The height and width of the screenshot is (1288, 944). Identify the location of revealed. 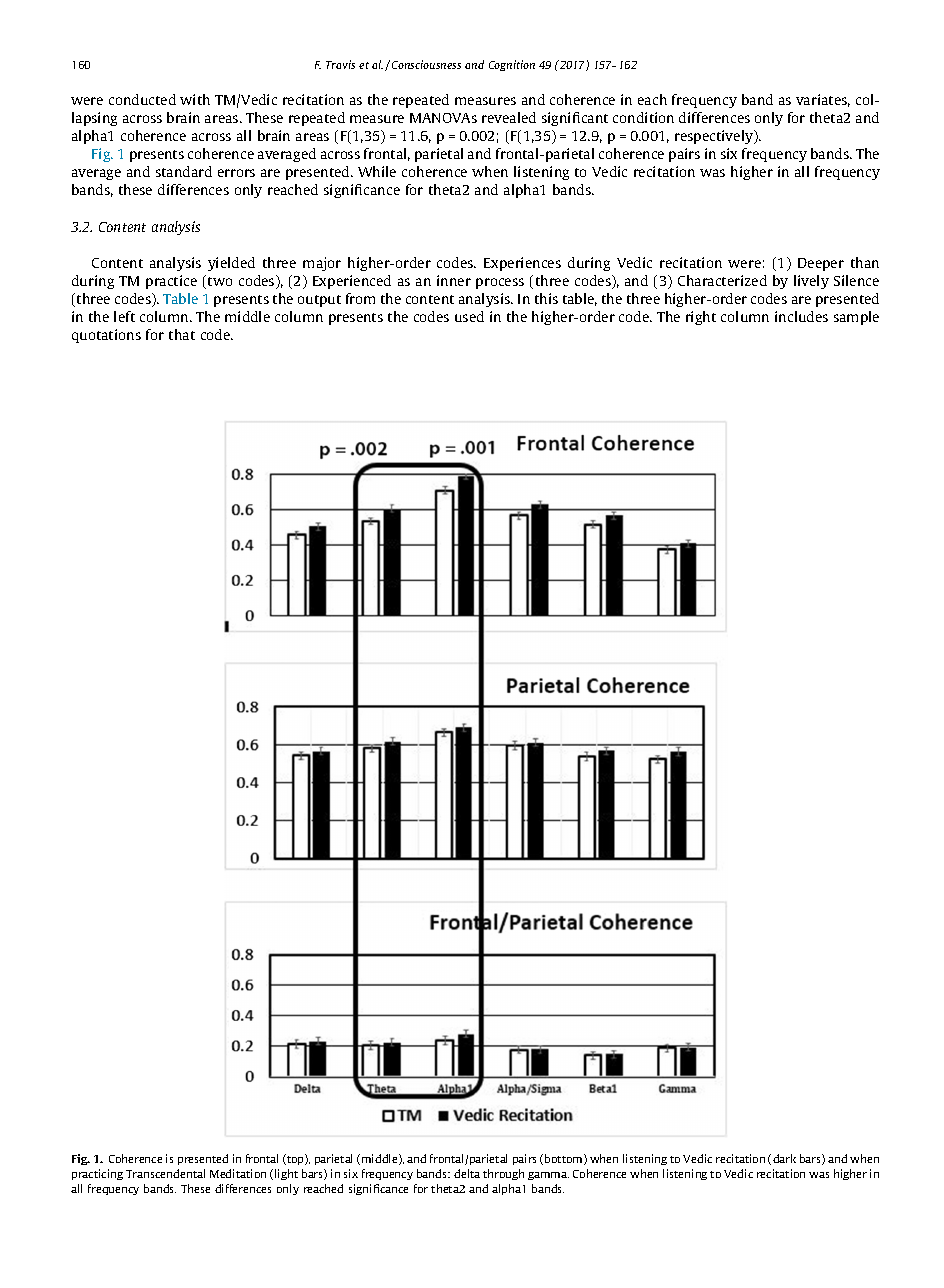
(509, 117).
